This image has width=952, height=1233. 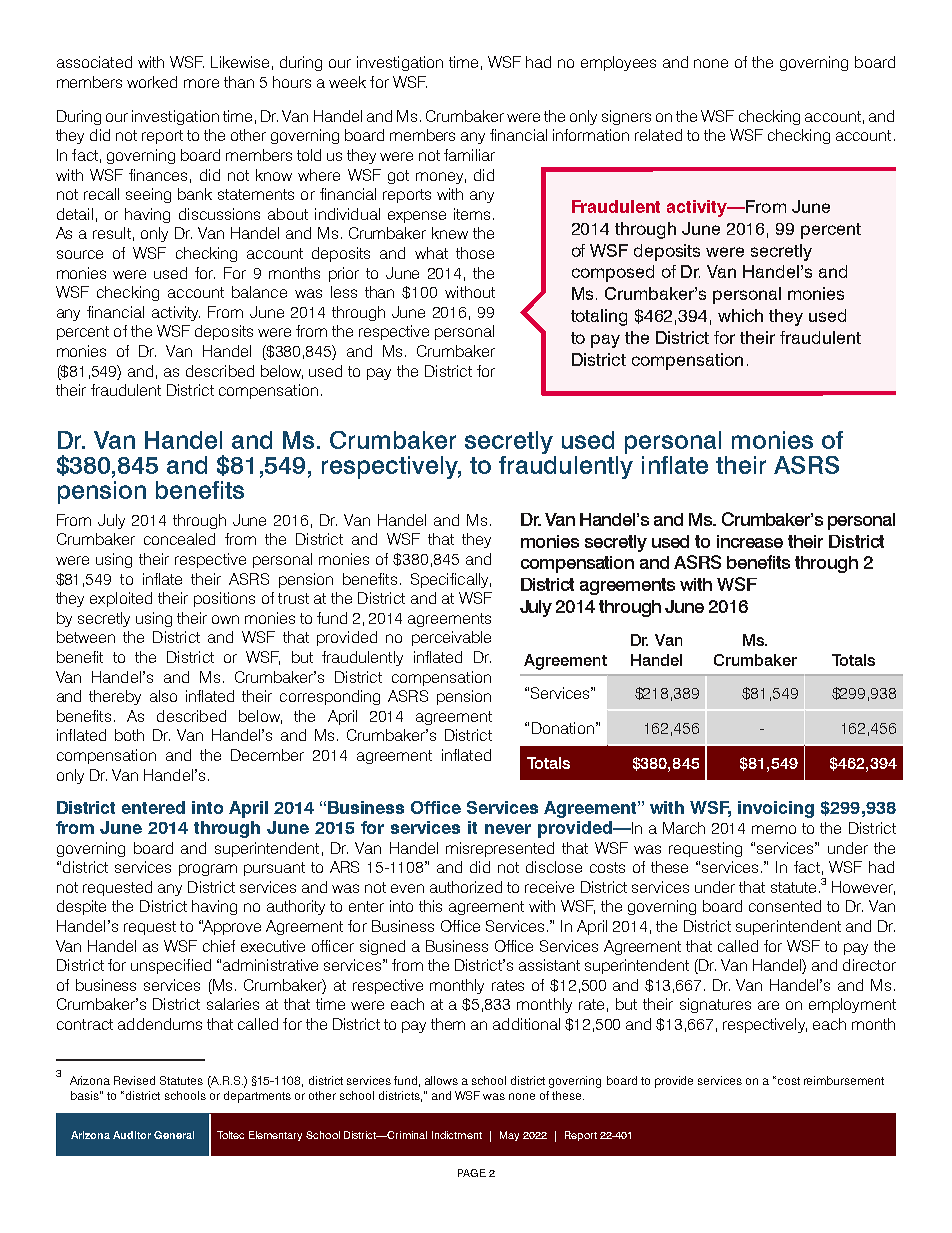 What do you see at coordinates (259, 292) in the image?
I see `balance` at bounding box center [259, 292].
